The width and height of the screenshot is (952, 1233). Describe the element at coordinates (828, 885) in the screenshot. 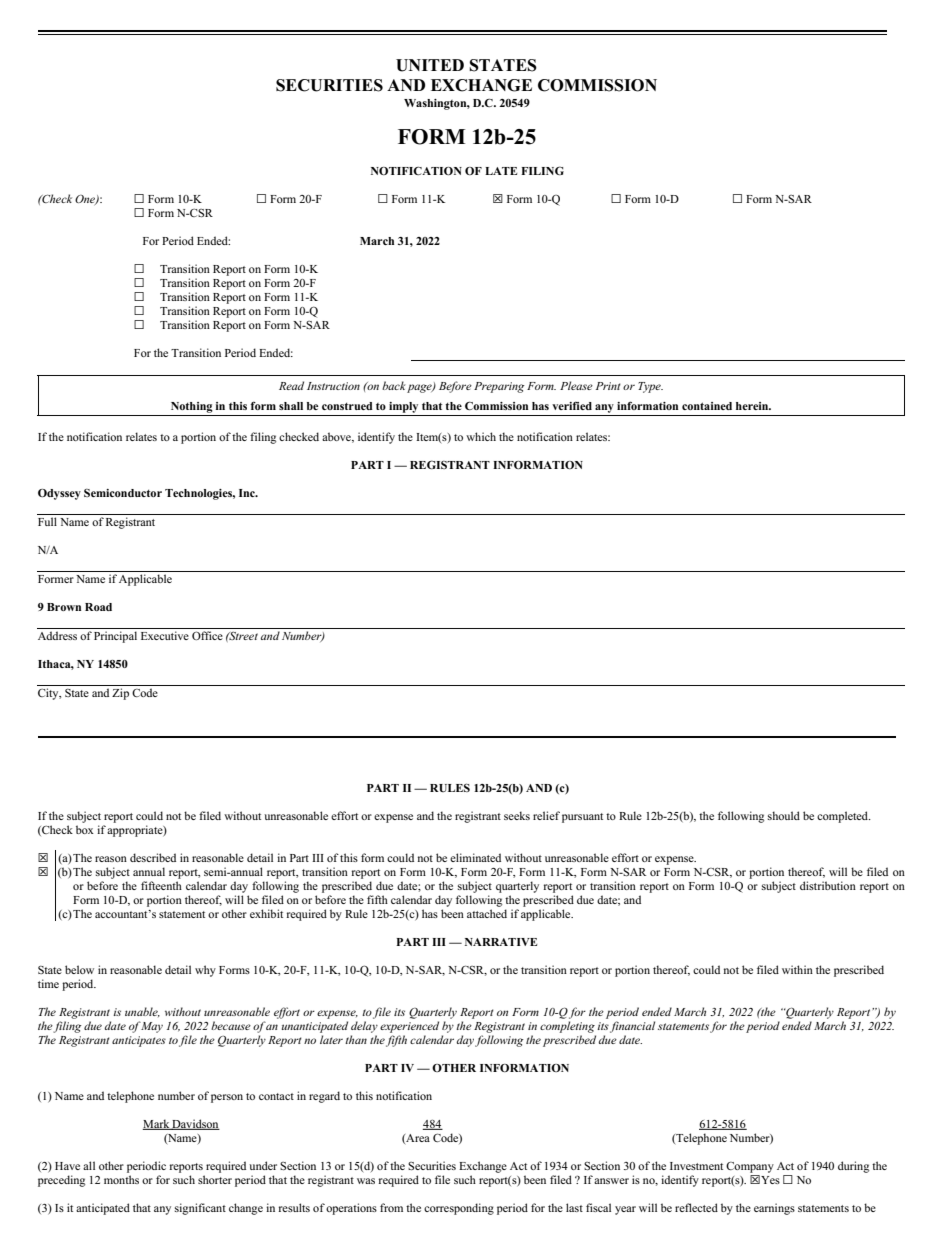

I see `distribution` at that location.
